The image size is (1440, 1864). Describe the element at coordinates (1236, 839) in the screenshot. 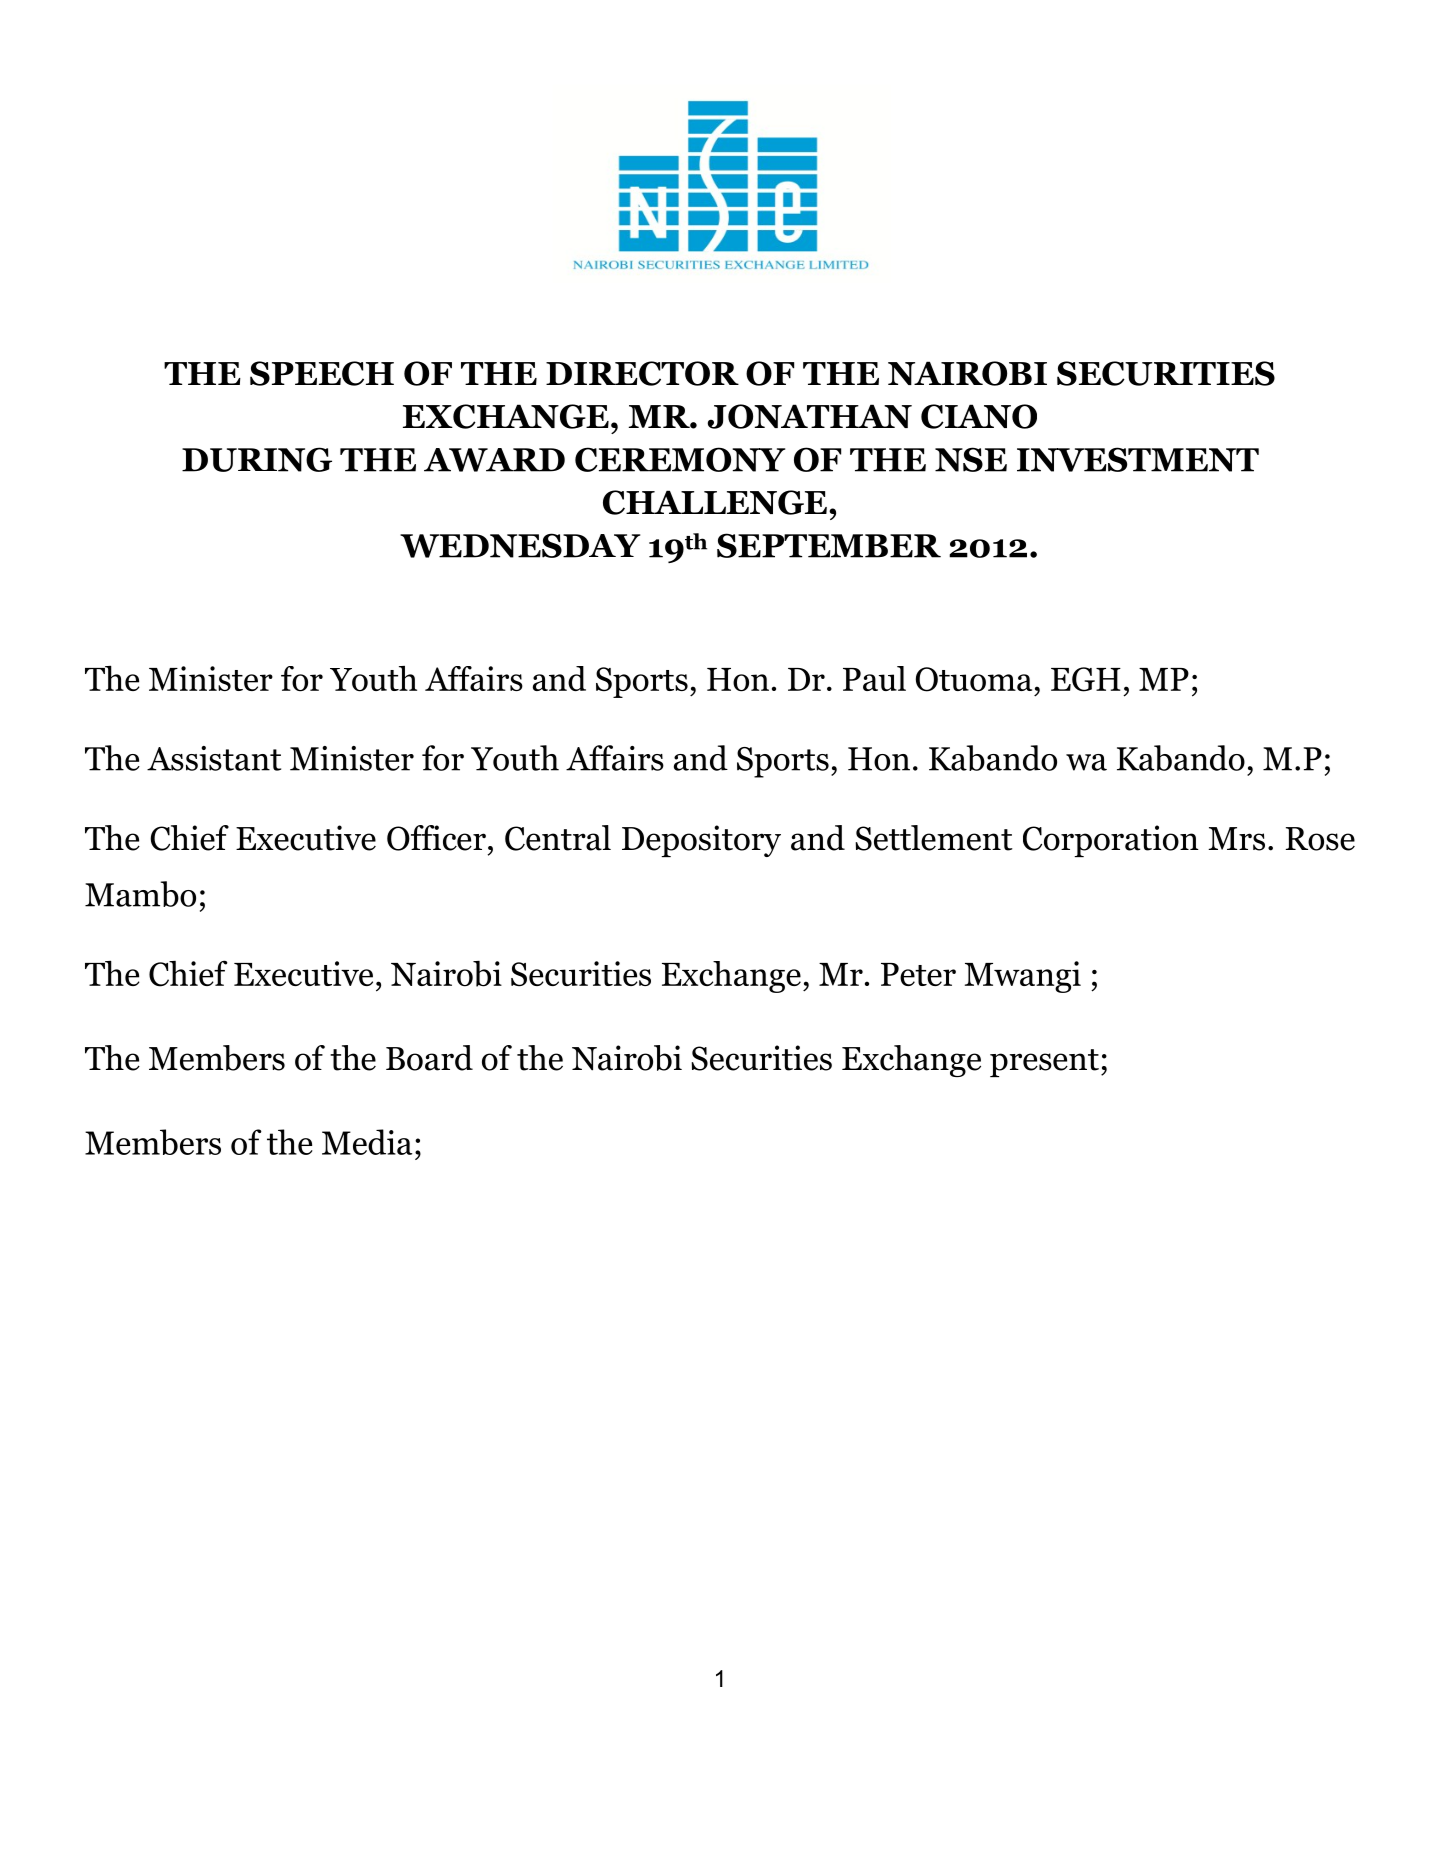

I see `Mrs` at that location.
